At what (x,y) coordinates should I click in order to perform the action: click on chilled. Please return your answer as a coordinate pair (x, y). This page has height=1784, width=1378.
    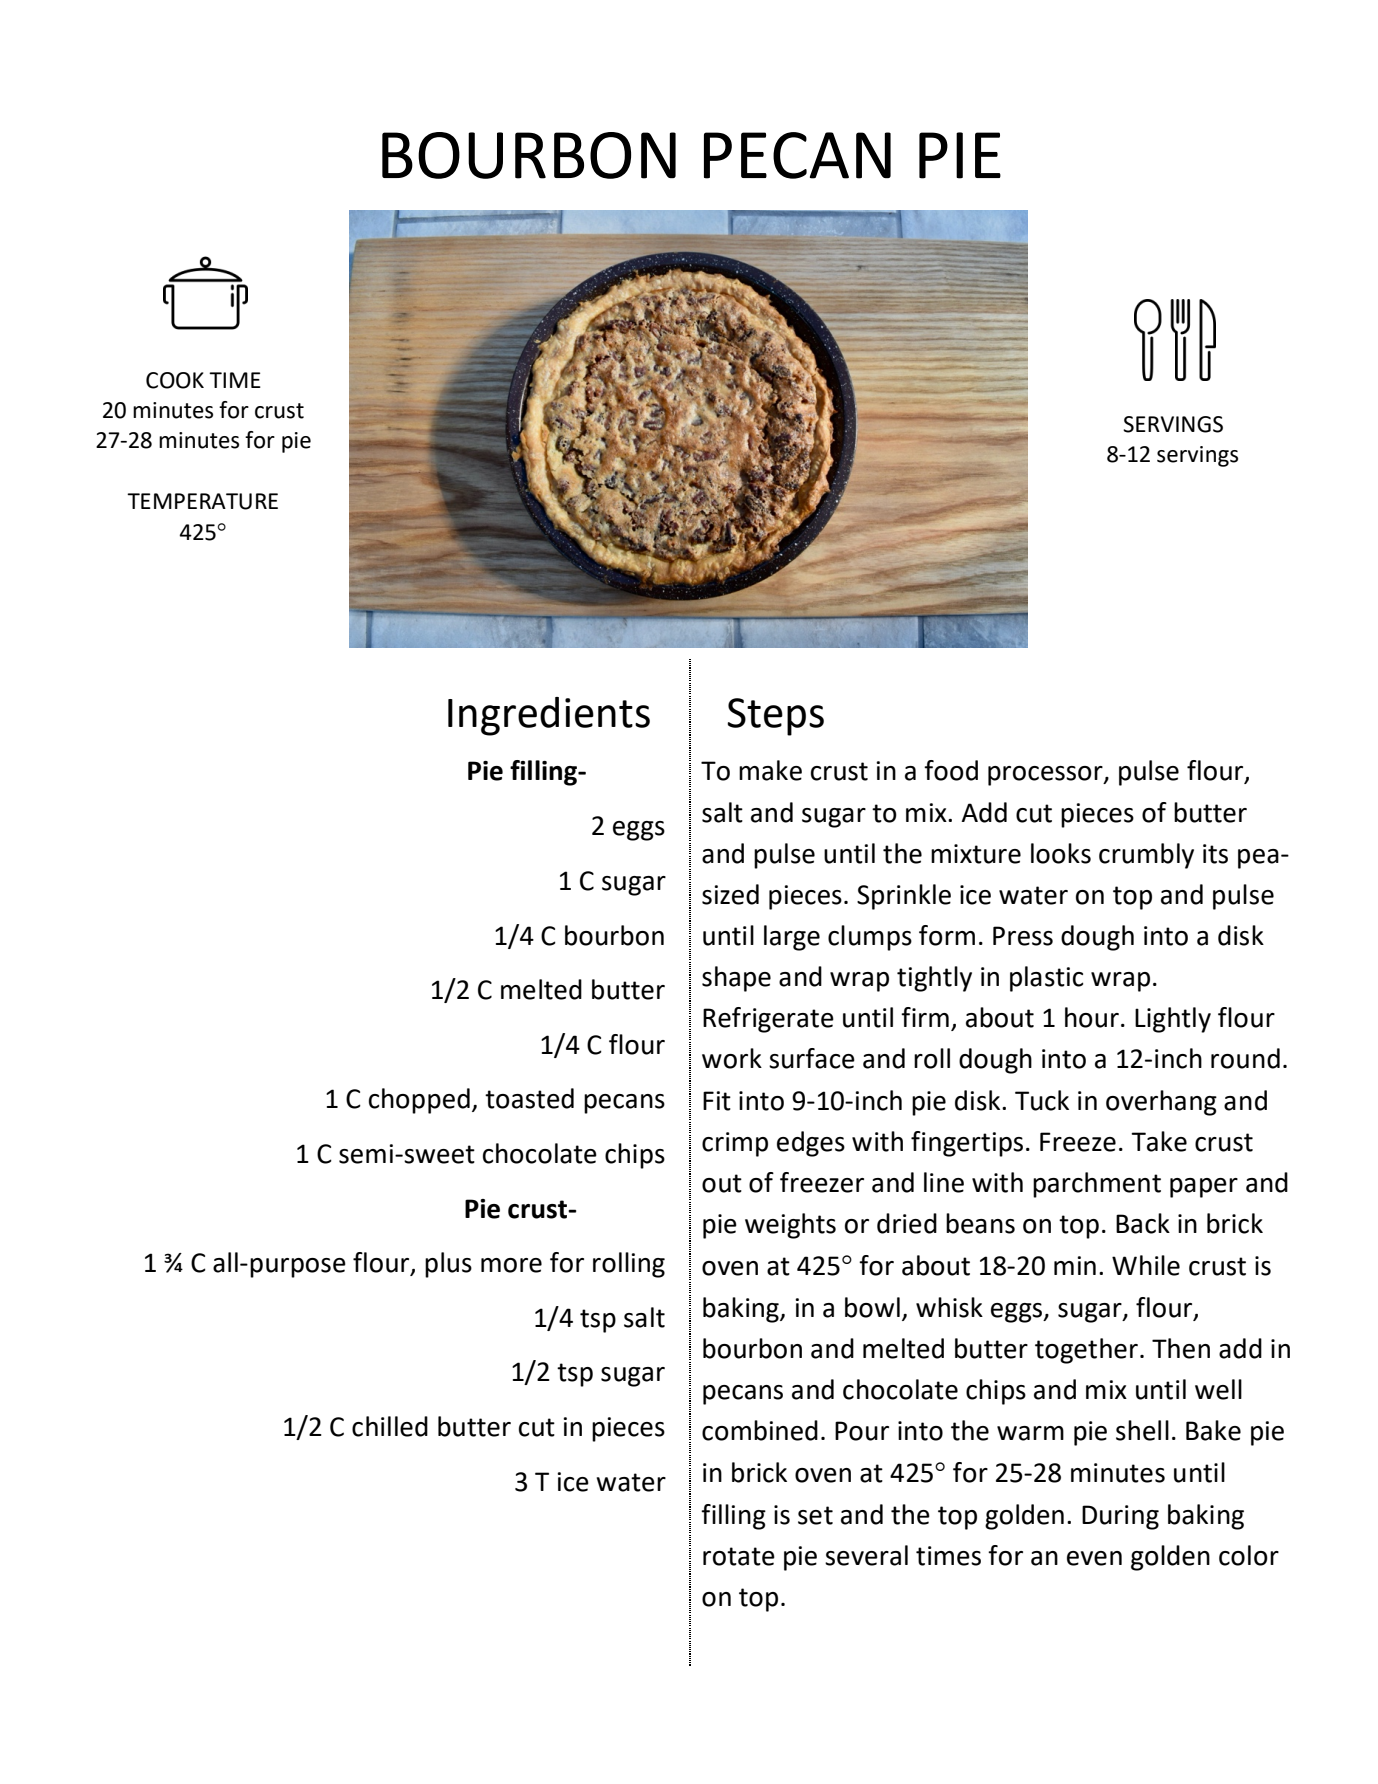
    Looking at the image, I should click on (390, 1426).
